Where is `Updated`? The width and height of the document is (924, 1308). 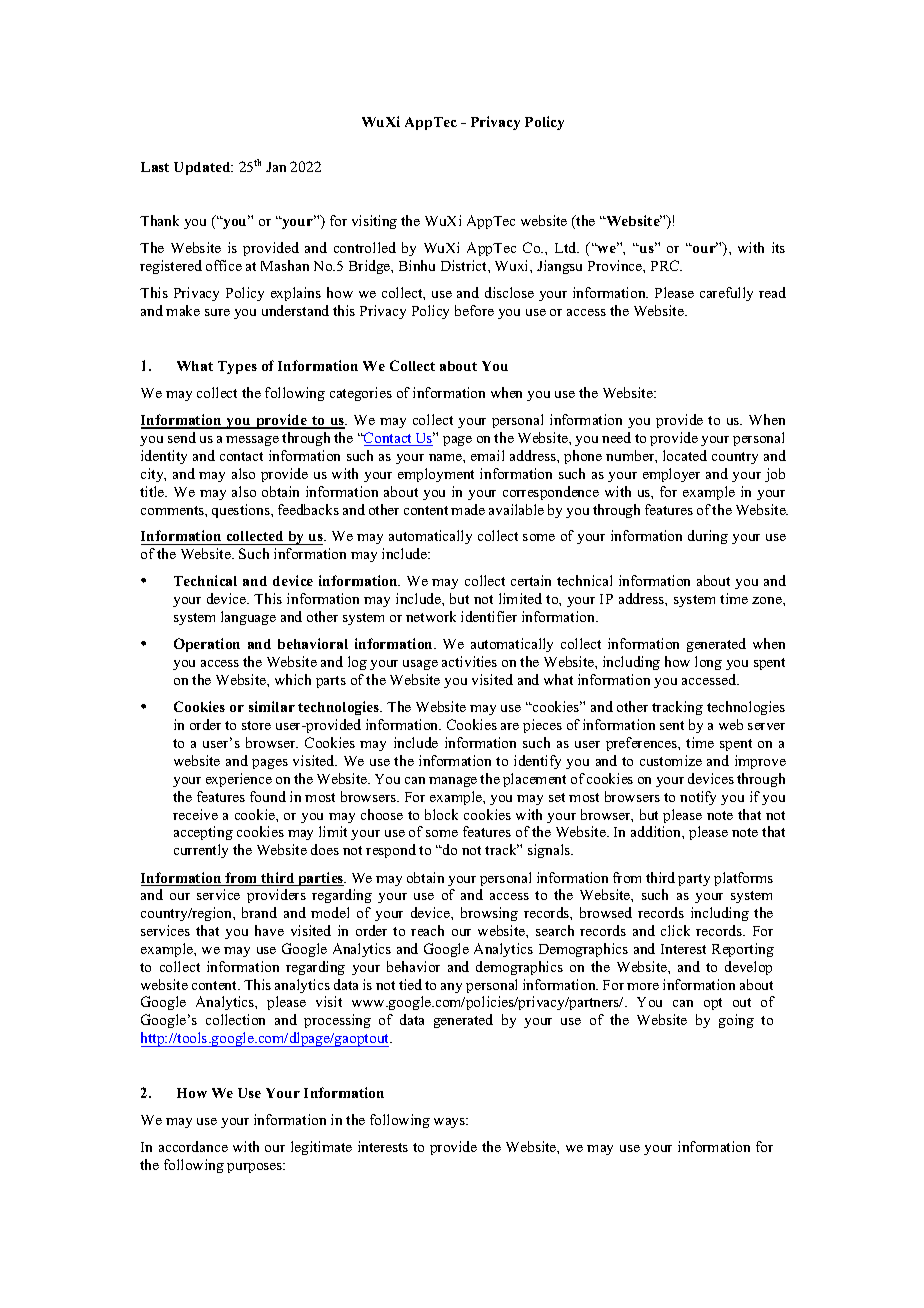
Updated is located at coordinates (203, 168).
